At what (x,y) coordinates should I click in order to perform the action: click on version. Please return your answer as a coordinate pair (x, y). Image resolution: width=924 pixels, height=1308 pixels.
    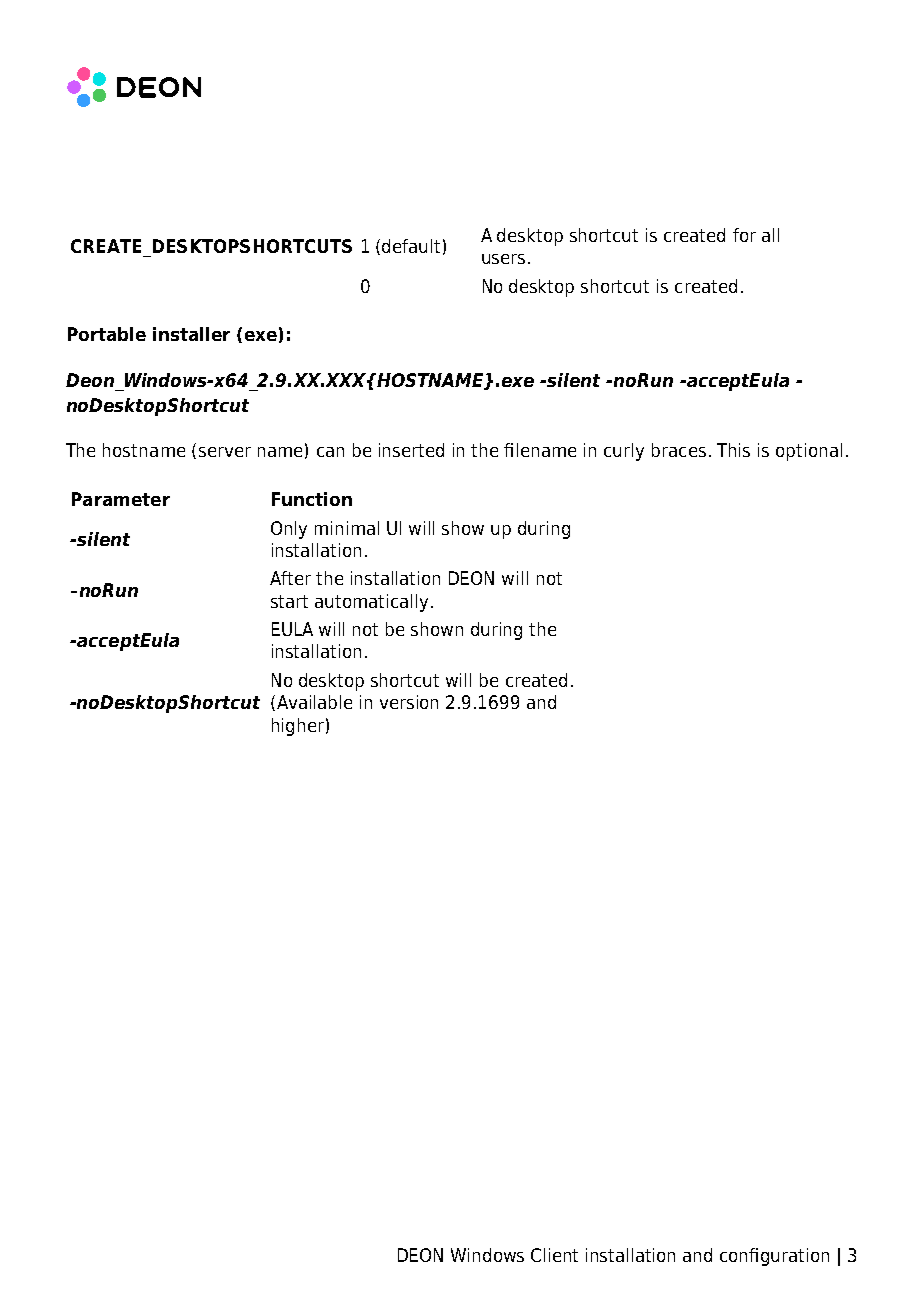
    Looking at the image, I should click on (409, 702).
